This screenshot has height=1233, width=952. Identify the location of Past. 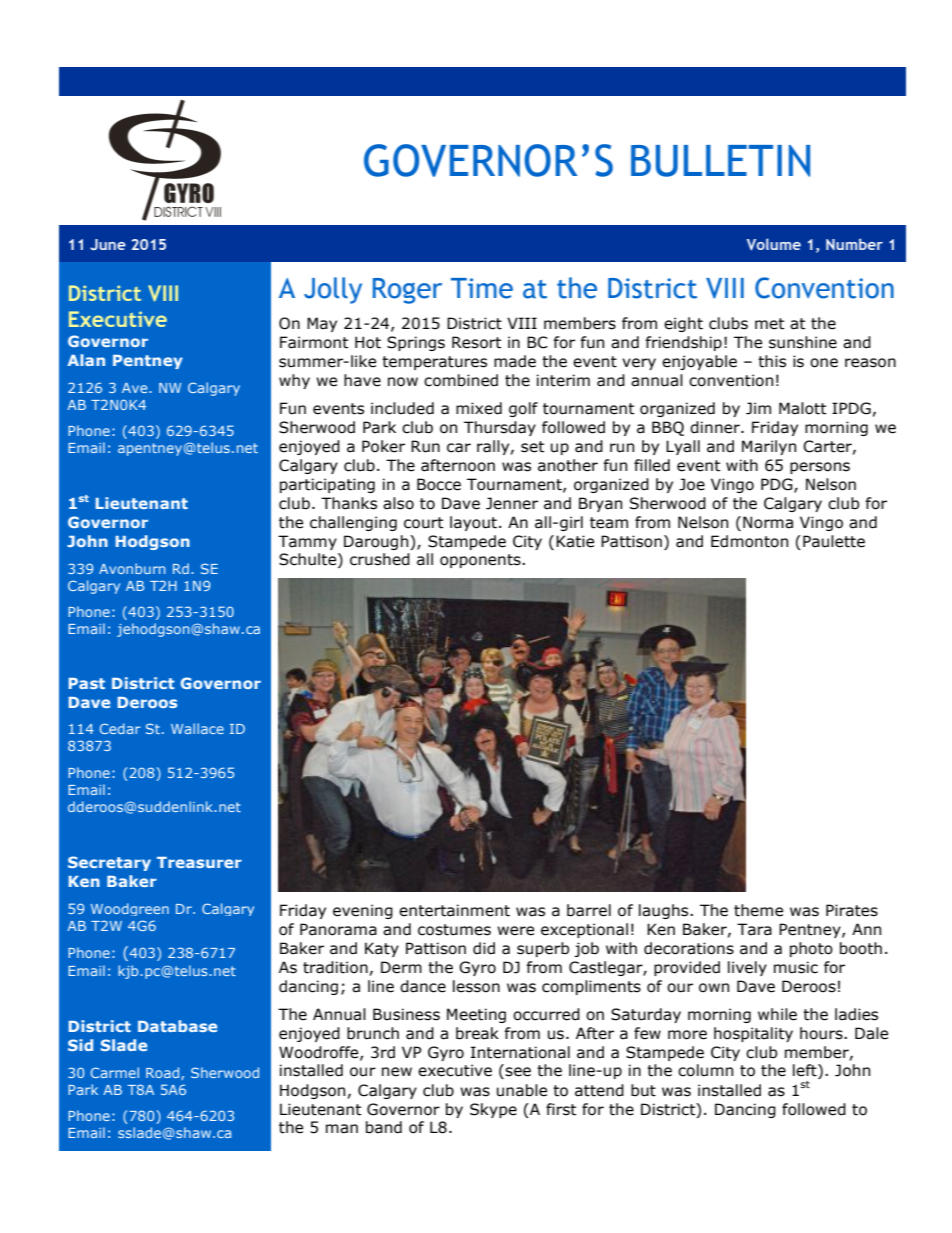
(87, 683).
